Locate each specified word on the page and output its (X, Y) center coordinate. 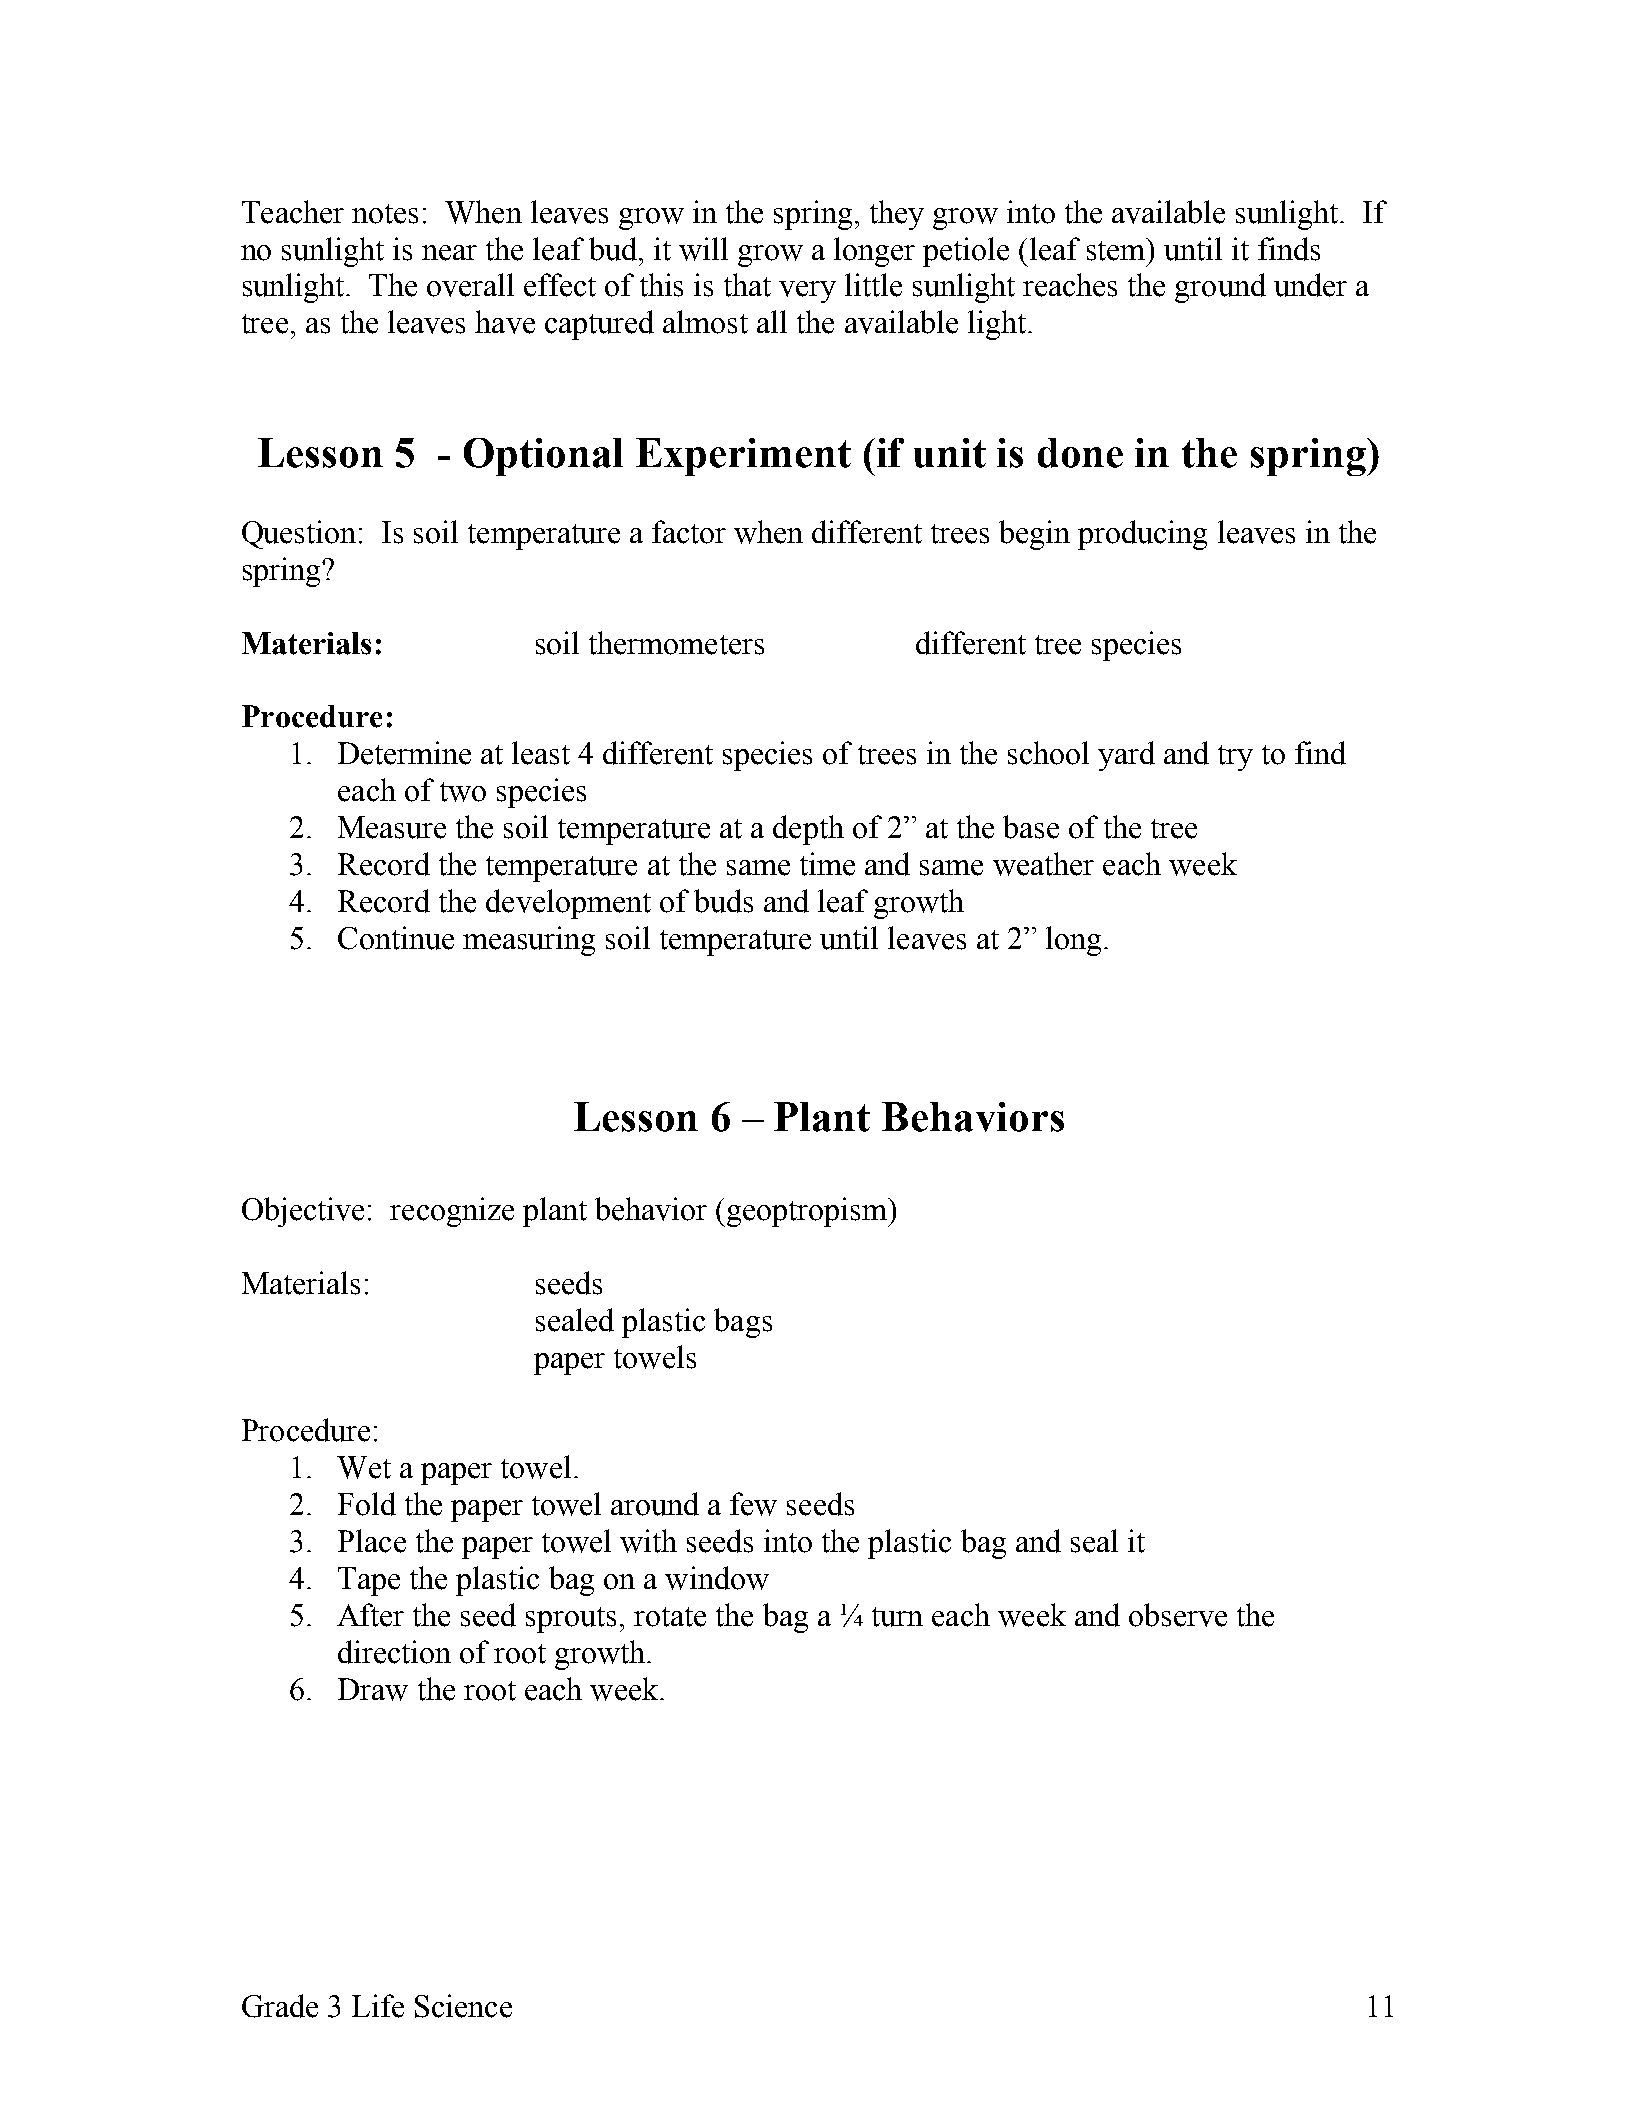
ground (1220, 288)
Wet (364, 1467)
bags (743, 1323)
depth (808, 830)
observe (1178, 1615)
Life (378, 2006)
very (807, 292)
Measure (392, 827)
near (449, 253)
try (1235, 758)
